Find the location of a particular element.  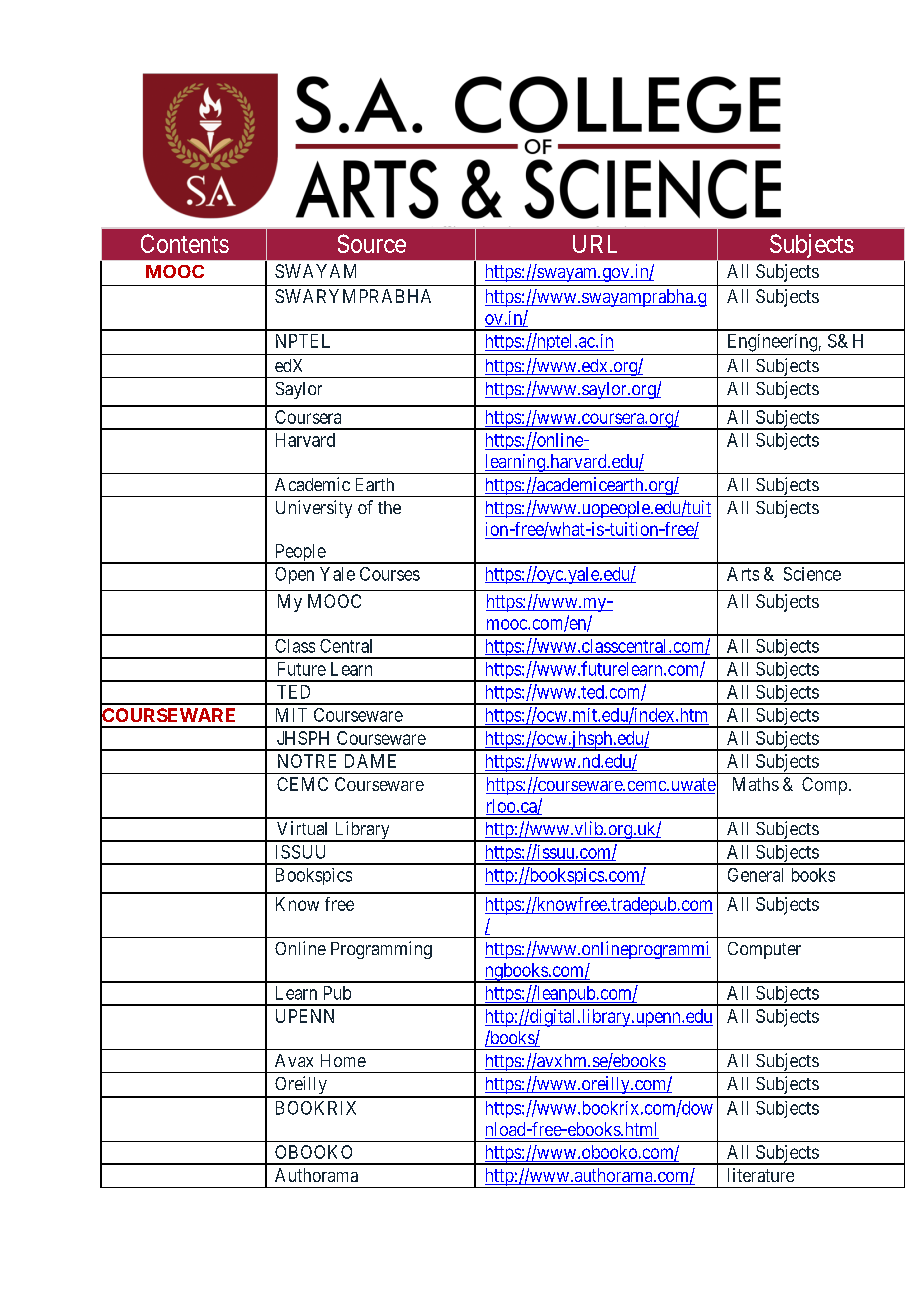

URL is located at coordinates (595, 244).
